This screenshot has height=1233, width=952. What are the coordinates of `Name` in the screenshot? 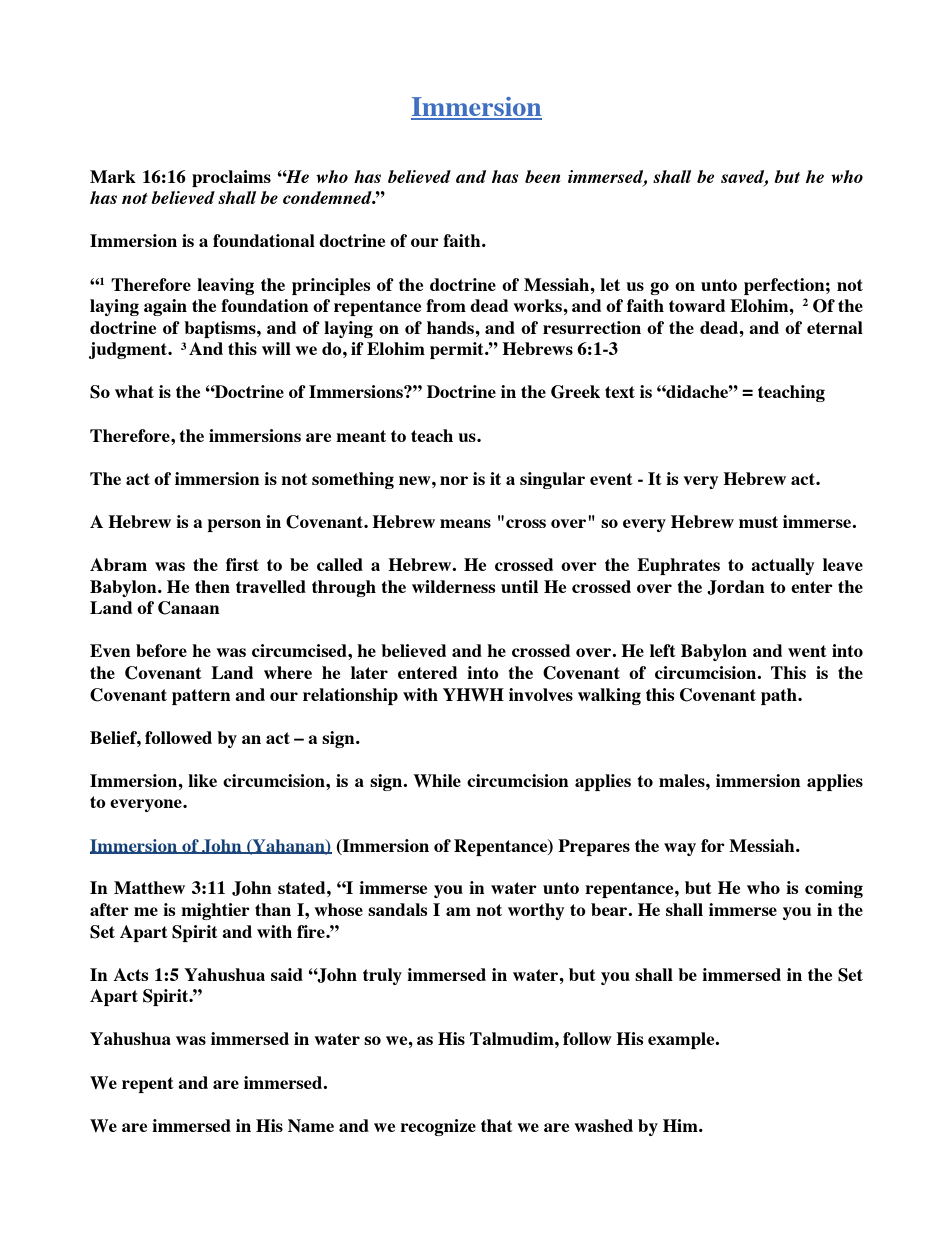 It's located at (311, 1125).
